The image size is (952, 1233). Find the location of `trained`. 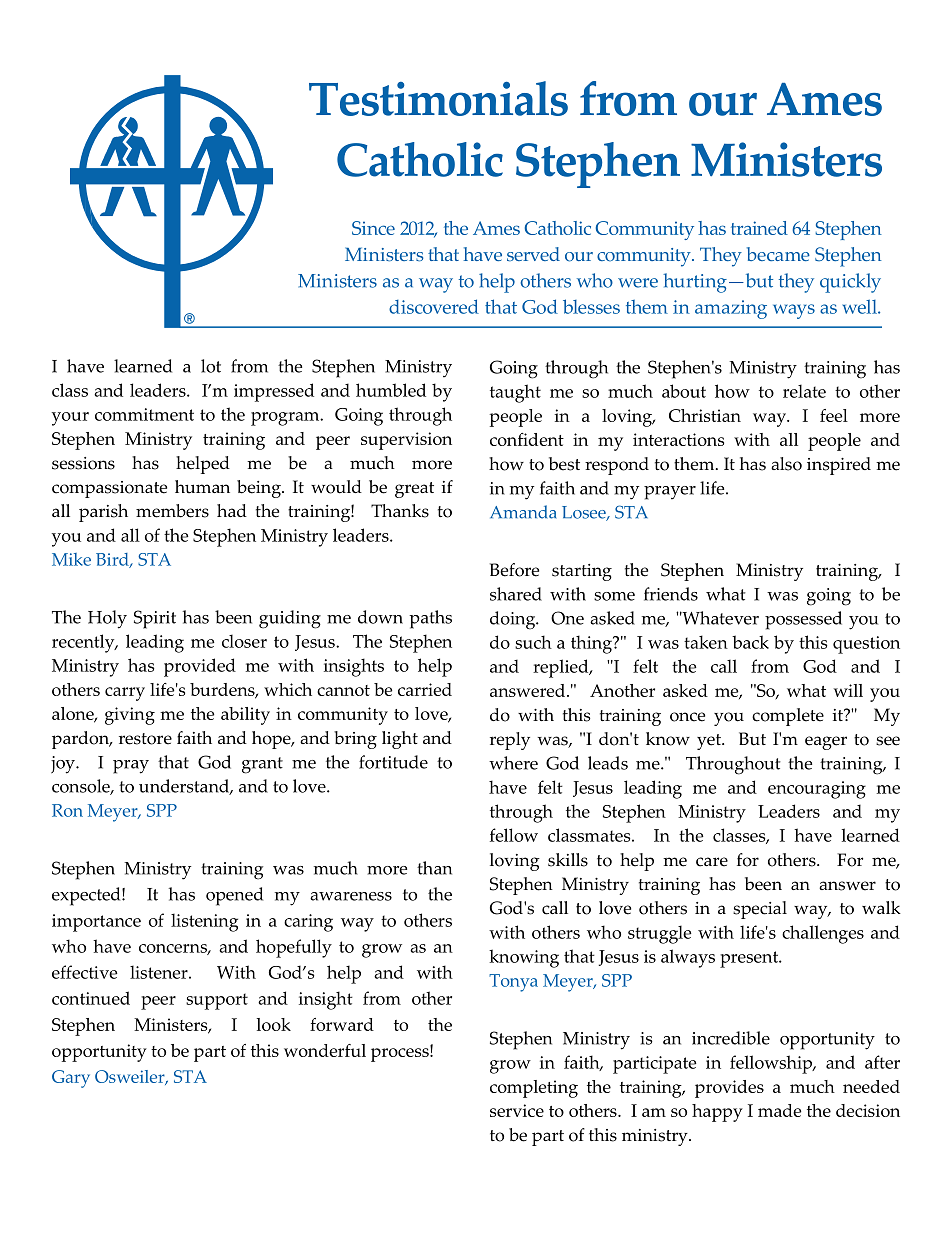

trained is located at coordinates (759, 228).
